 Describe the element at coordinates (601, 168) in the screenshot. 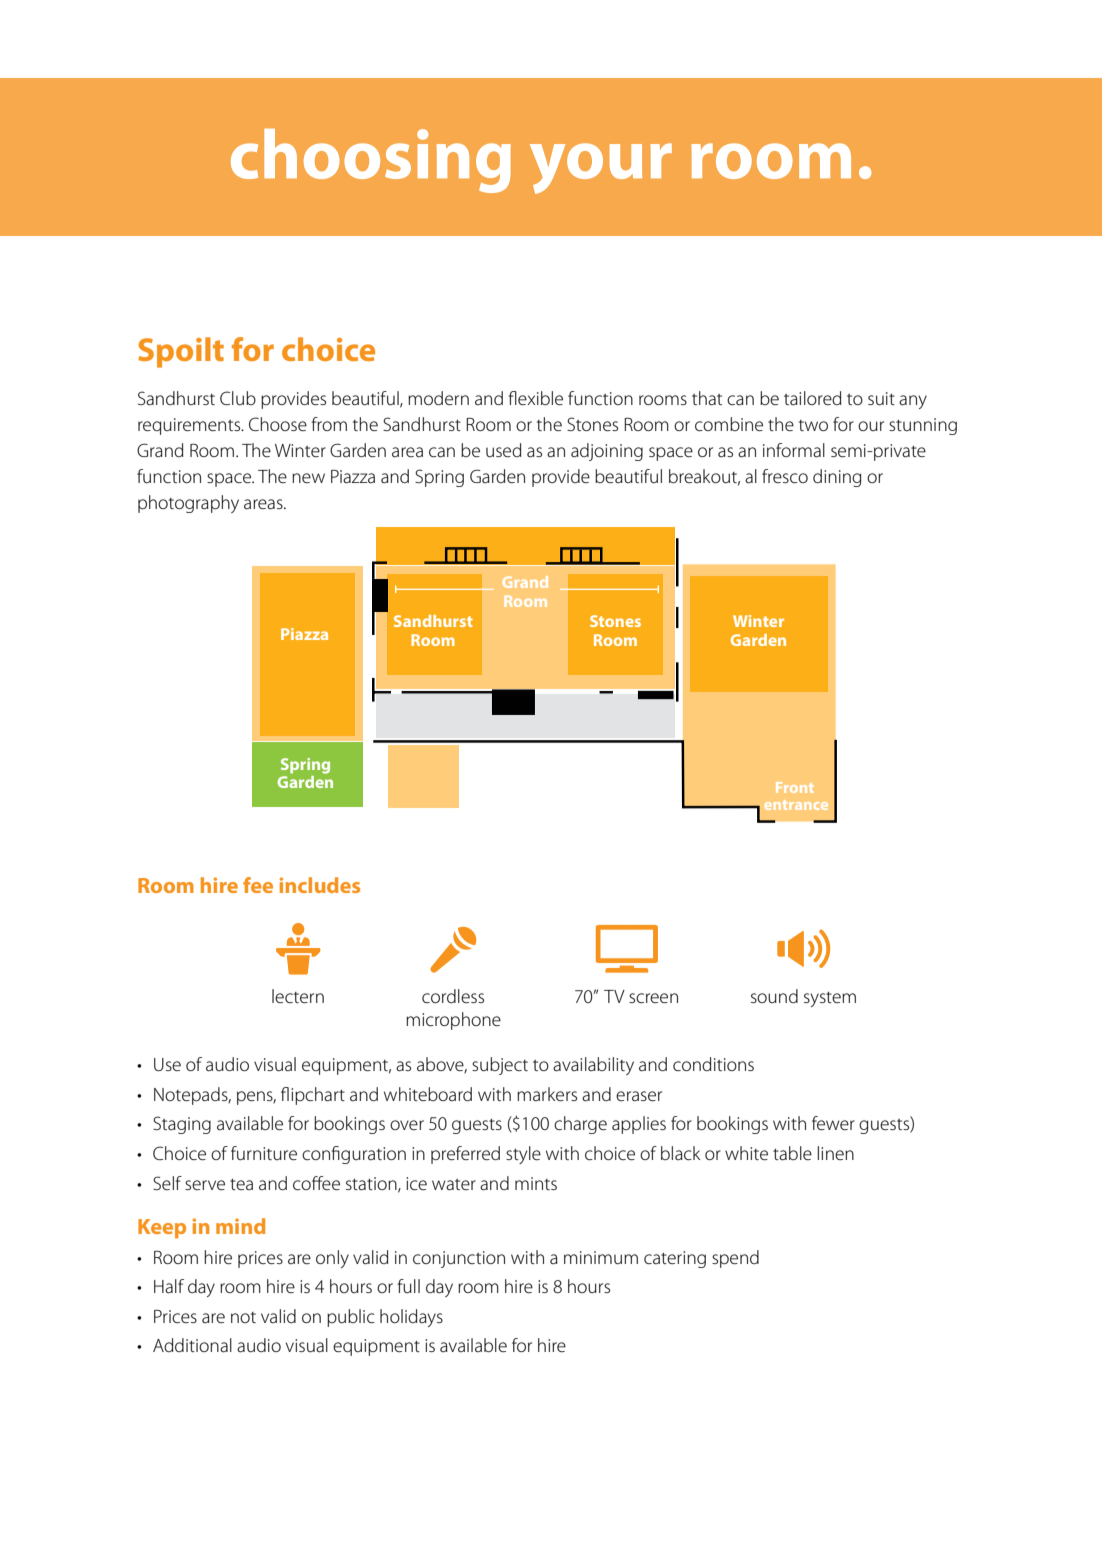

I see `your` at that location.
